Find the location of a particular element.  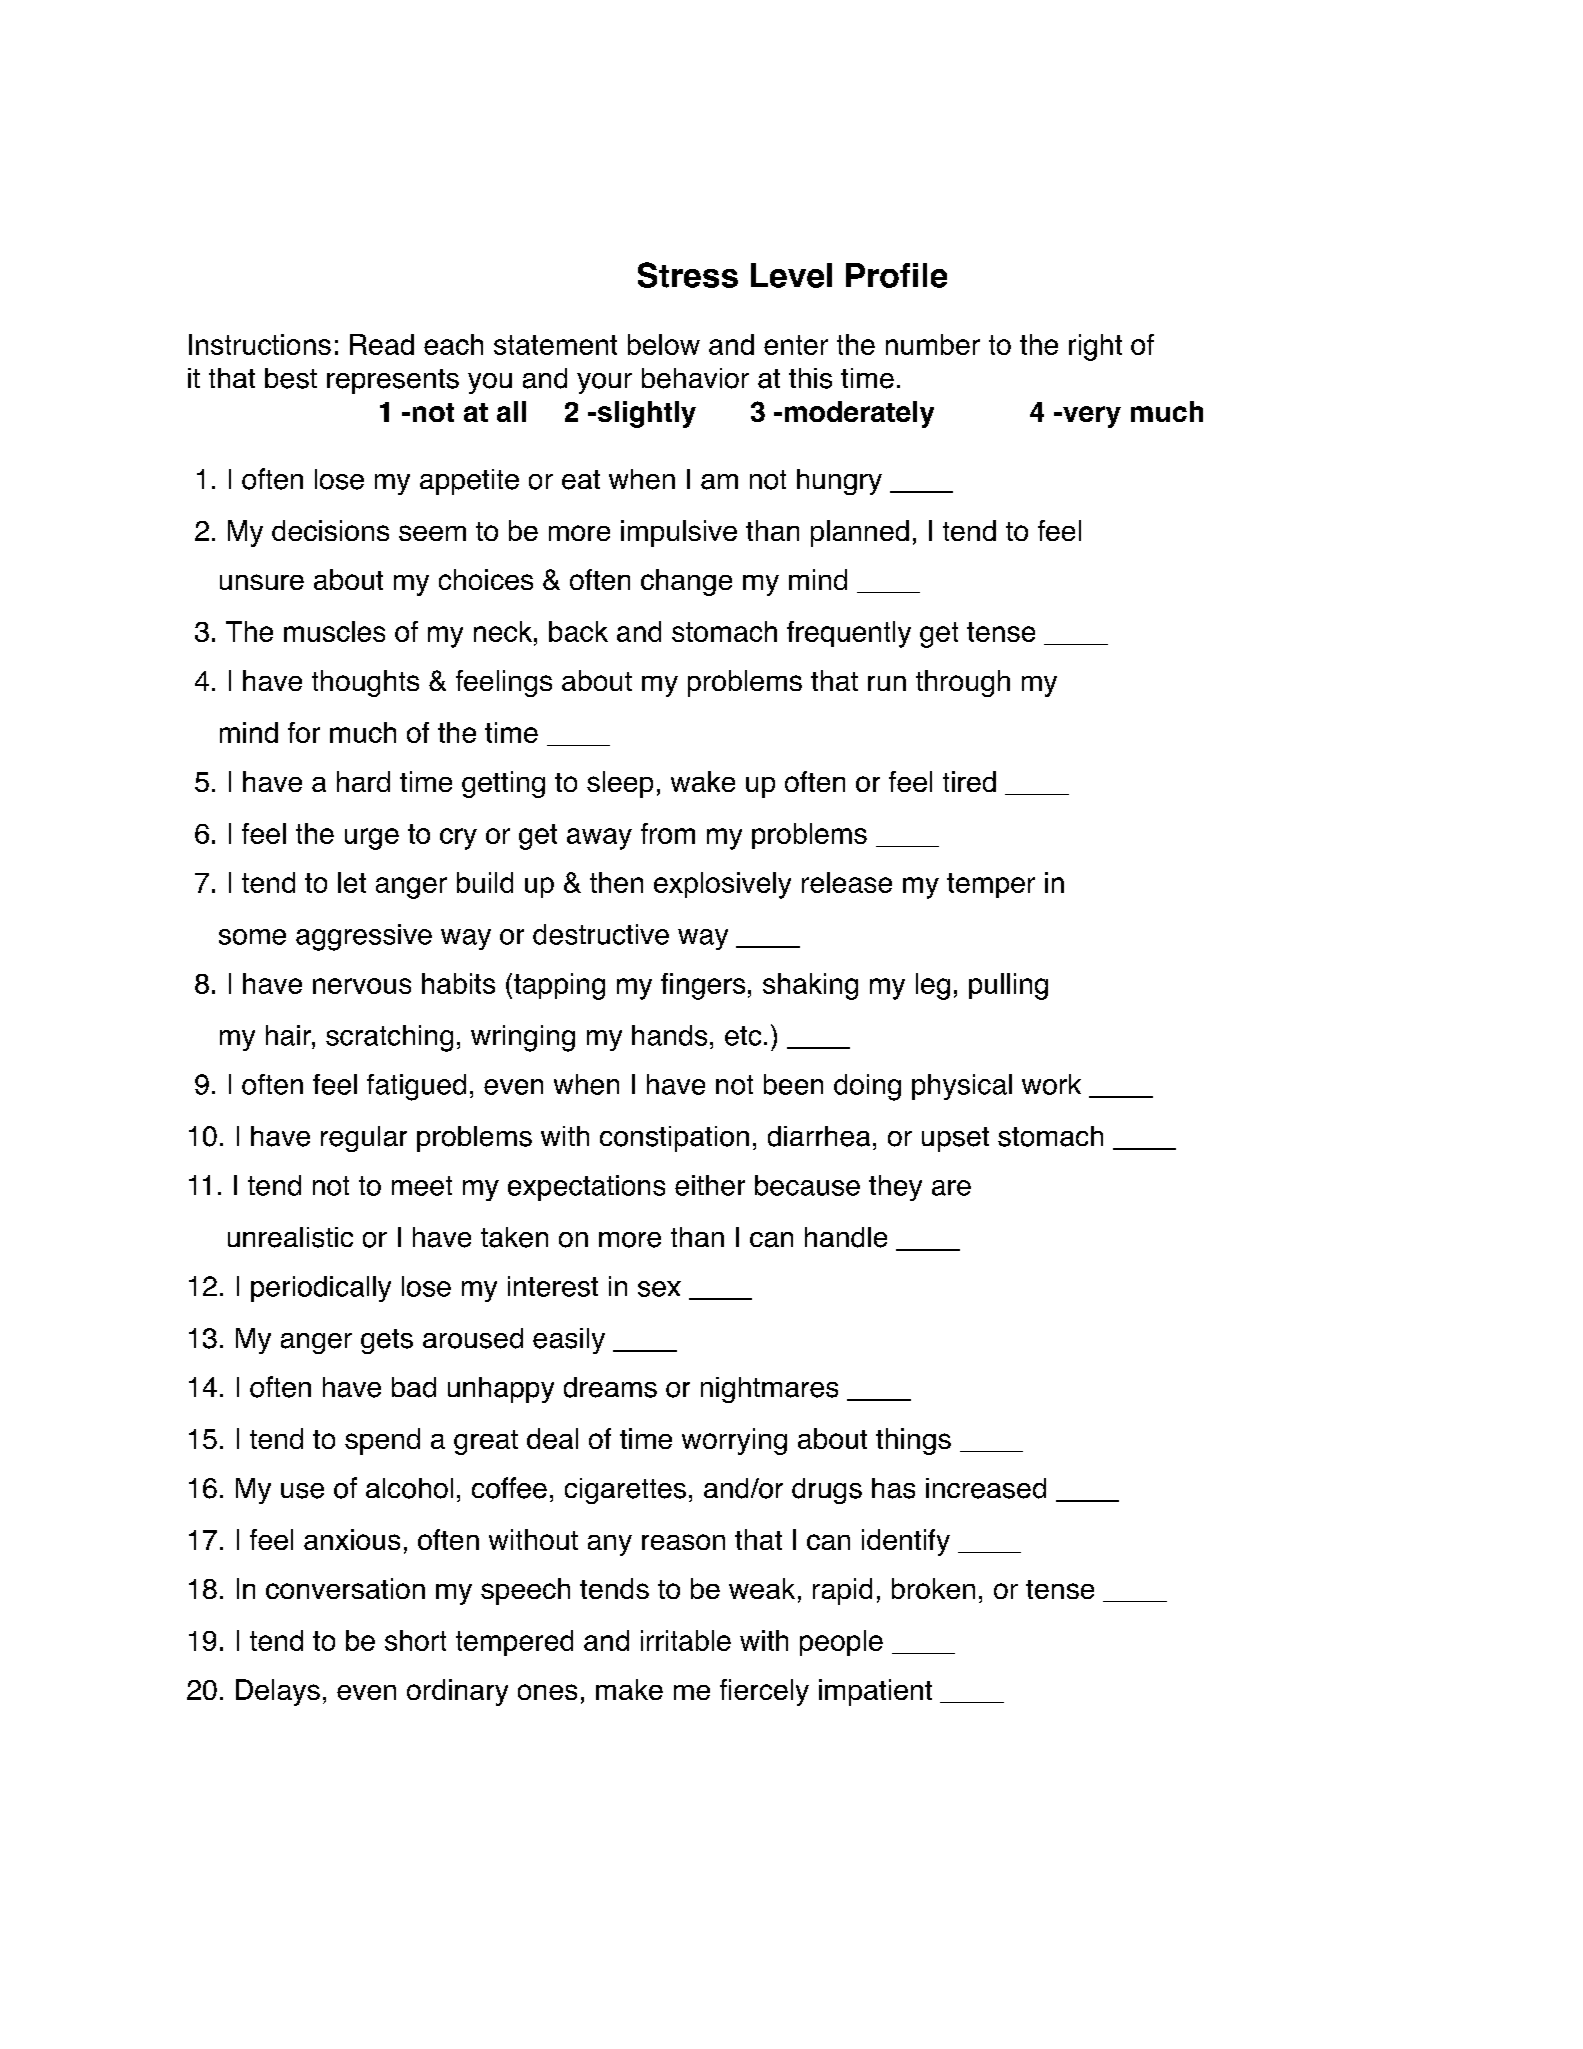

fingers is located at coordinates (703, 986).
